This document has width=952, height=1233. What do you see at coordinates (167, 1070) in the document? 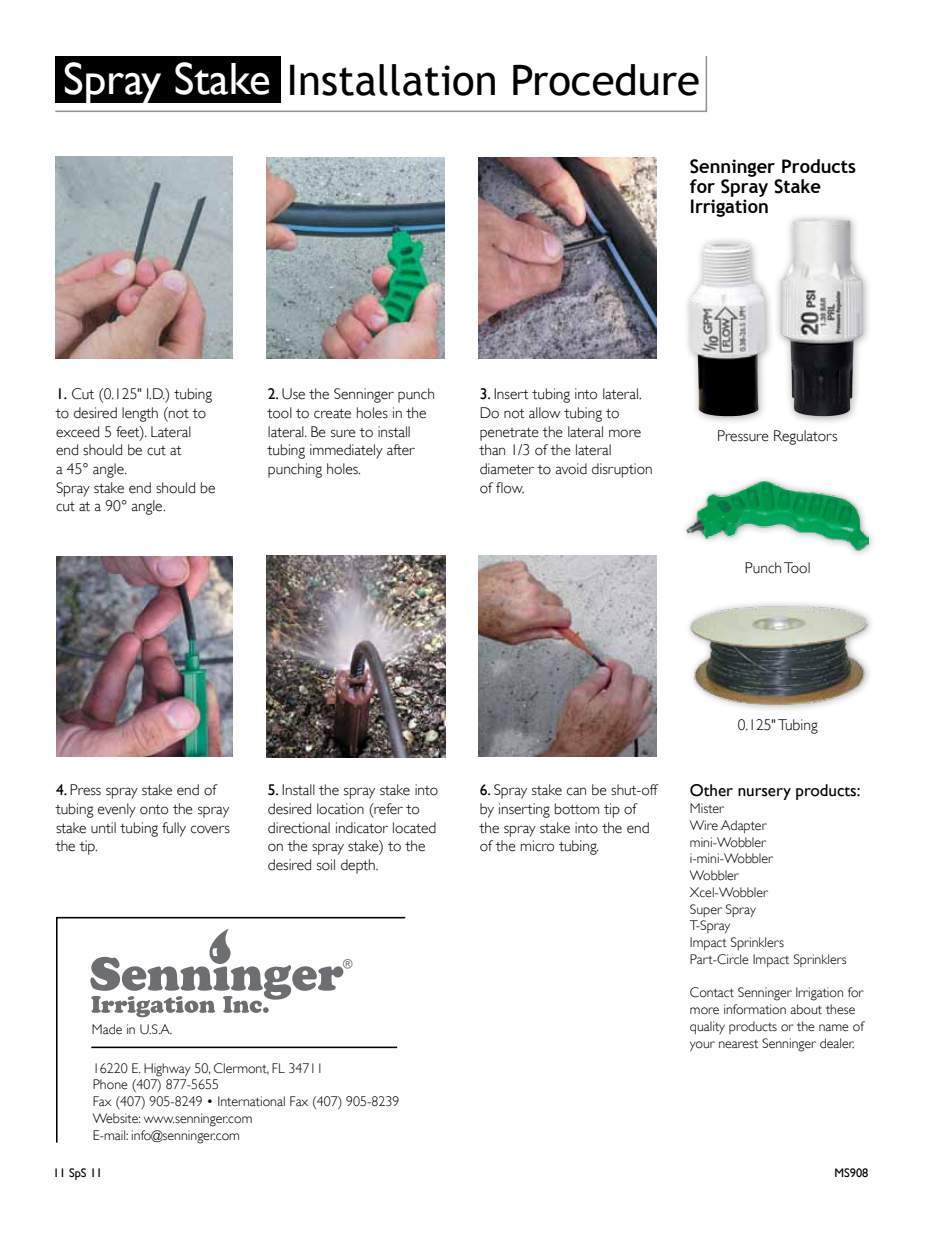
I see `Highway` at bounding box center [167, 1070].
